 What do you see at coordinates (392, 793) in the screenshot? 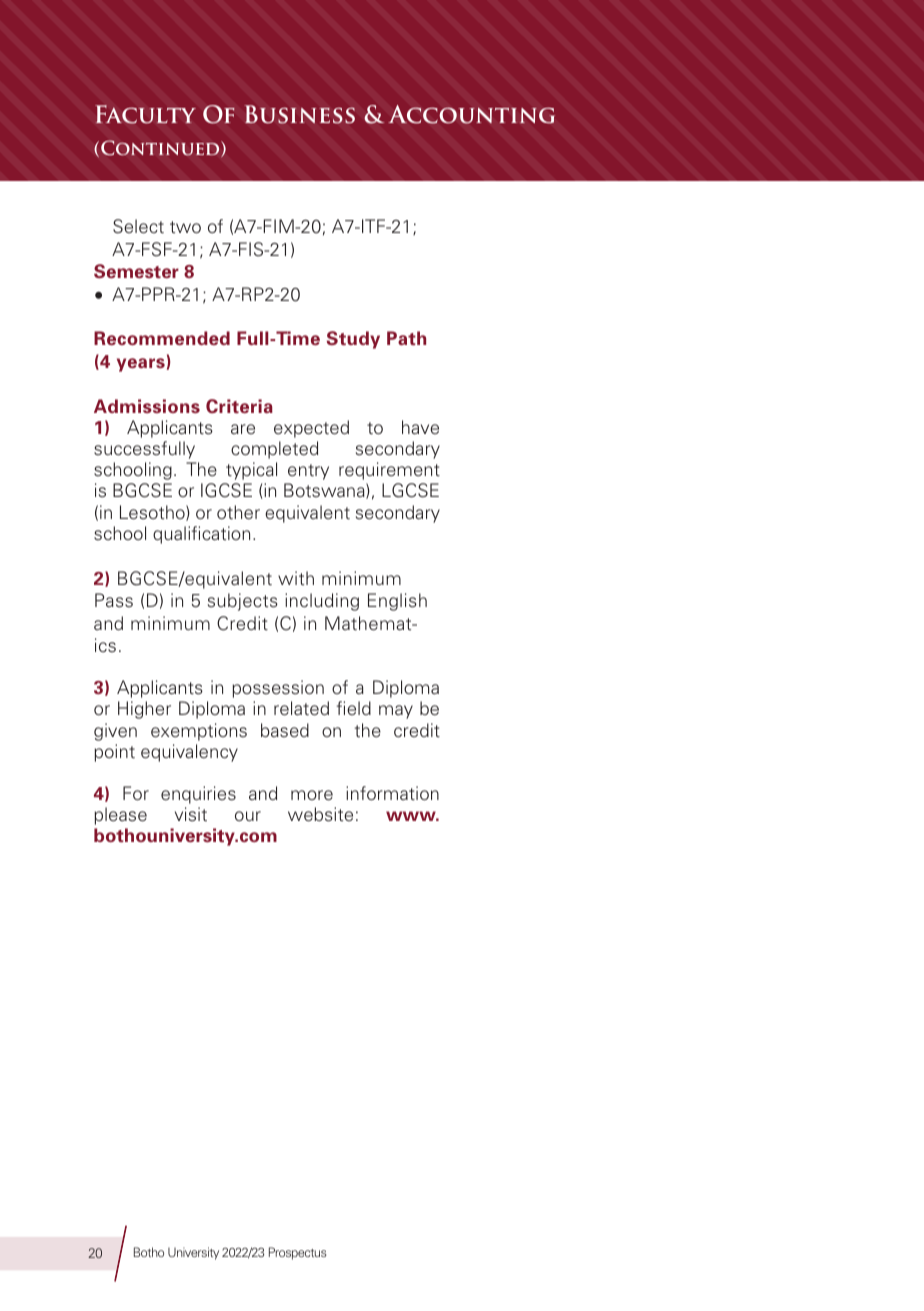
I see `information` at bounding box center [392, 793].
